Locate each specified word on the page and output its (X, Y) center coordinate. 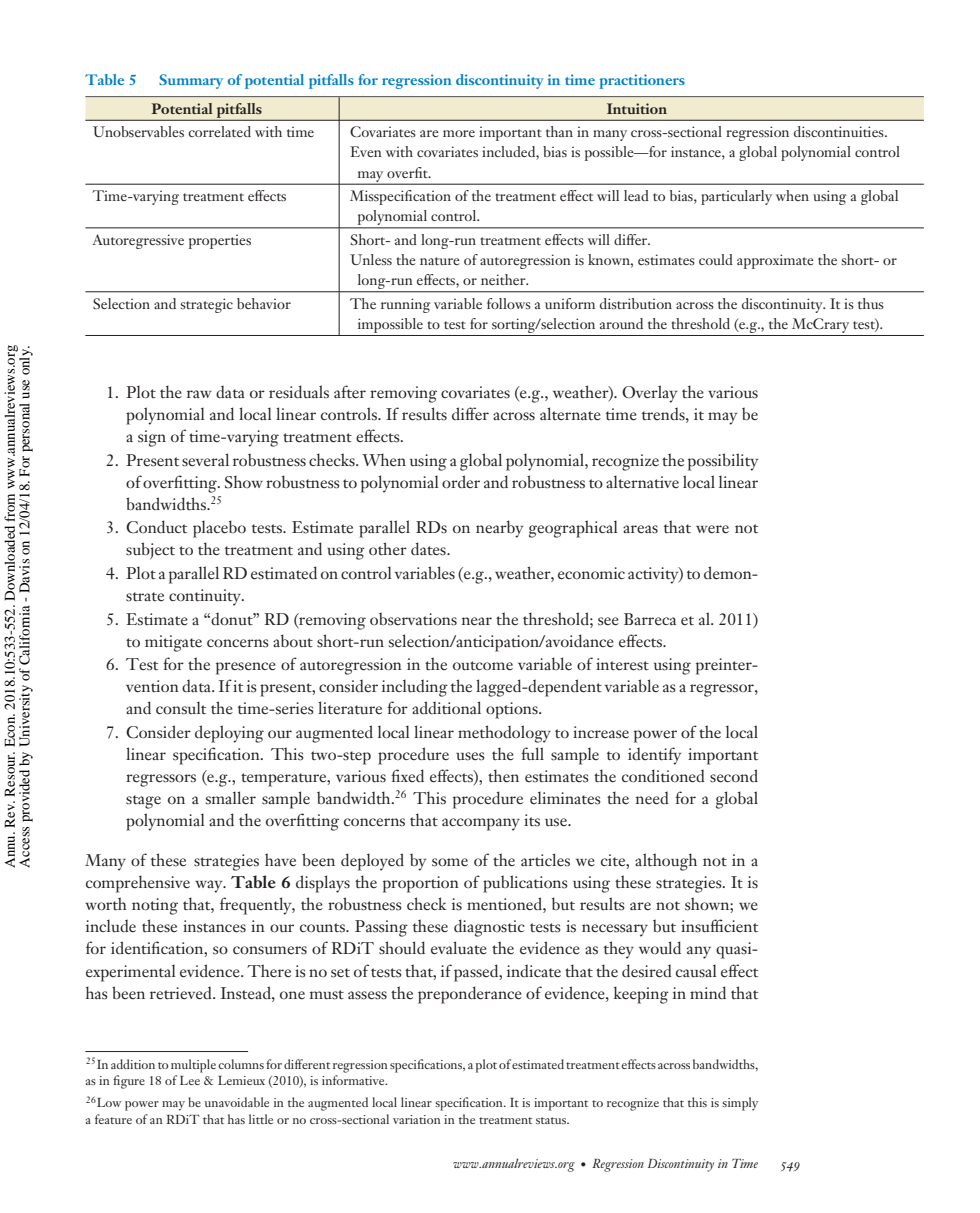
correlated (219, 131)
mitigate (173, 643)
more (459, 133)
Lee (190, 1080)
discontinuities (840, 131)
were (712, 529)
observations (413, 619)
